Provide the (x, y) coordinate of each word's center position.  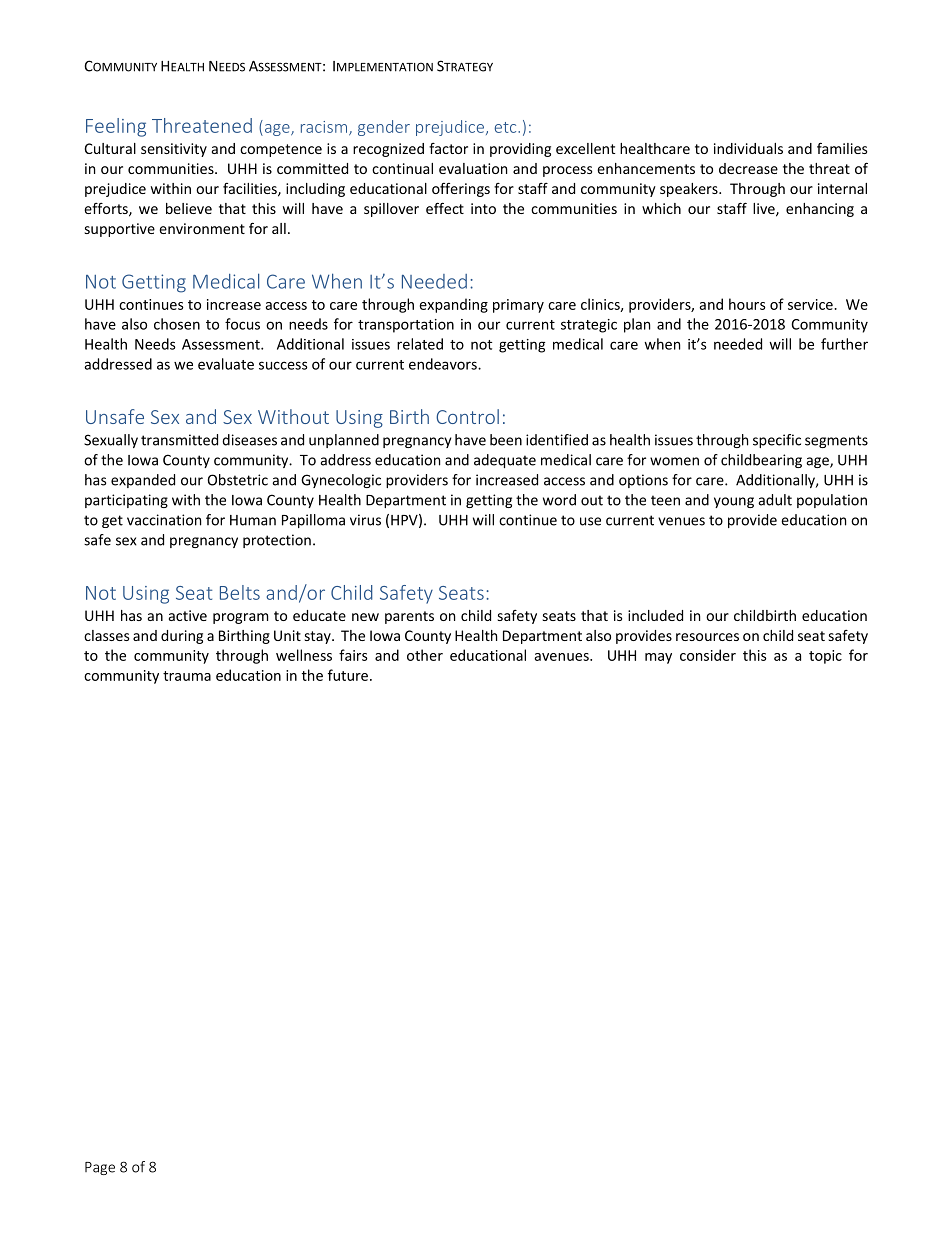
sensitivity (174, 150)
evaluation (473, 168)
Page (100, 1168)
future (348, 675)
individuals (748, 148)
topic (825, 657)
